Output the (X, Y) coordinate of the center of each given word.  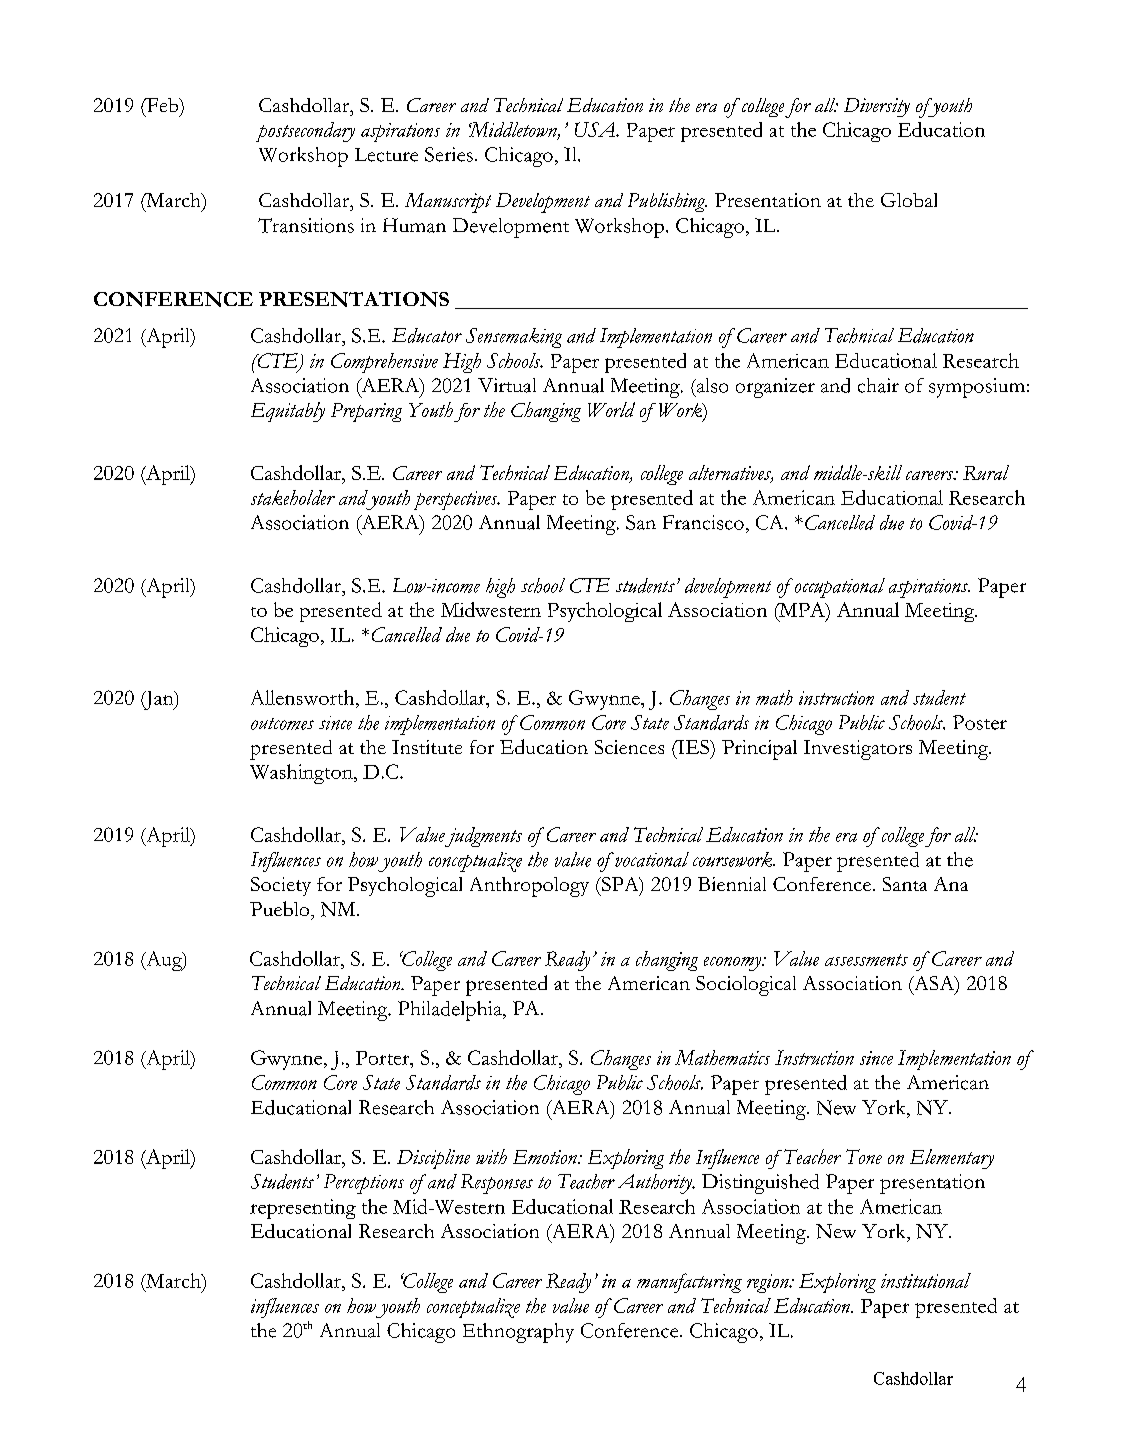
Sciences (629, 747)
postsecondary (305, 132)
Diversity (877, 107)
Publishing (667, 202)
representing (303, 1209)
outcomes (282, 724)
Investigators (858, 750)
